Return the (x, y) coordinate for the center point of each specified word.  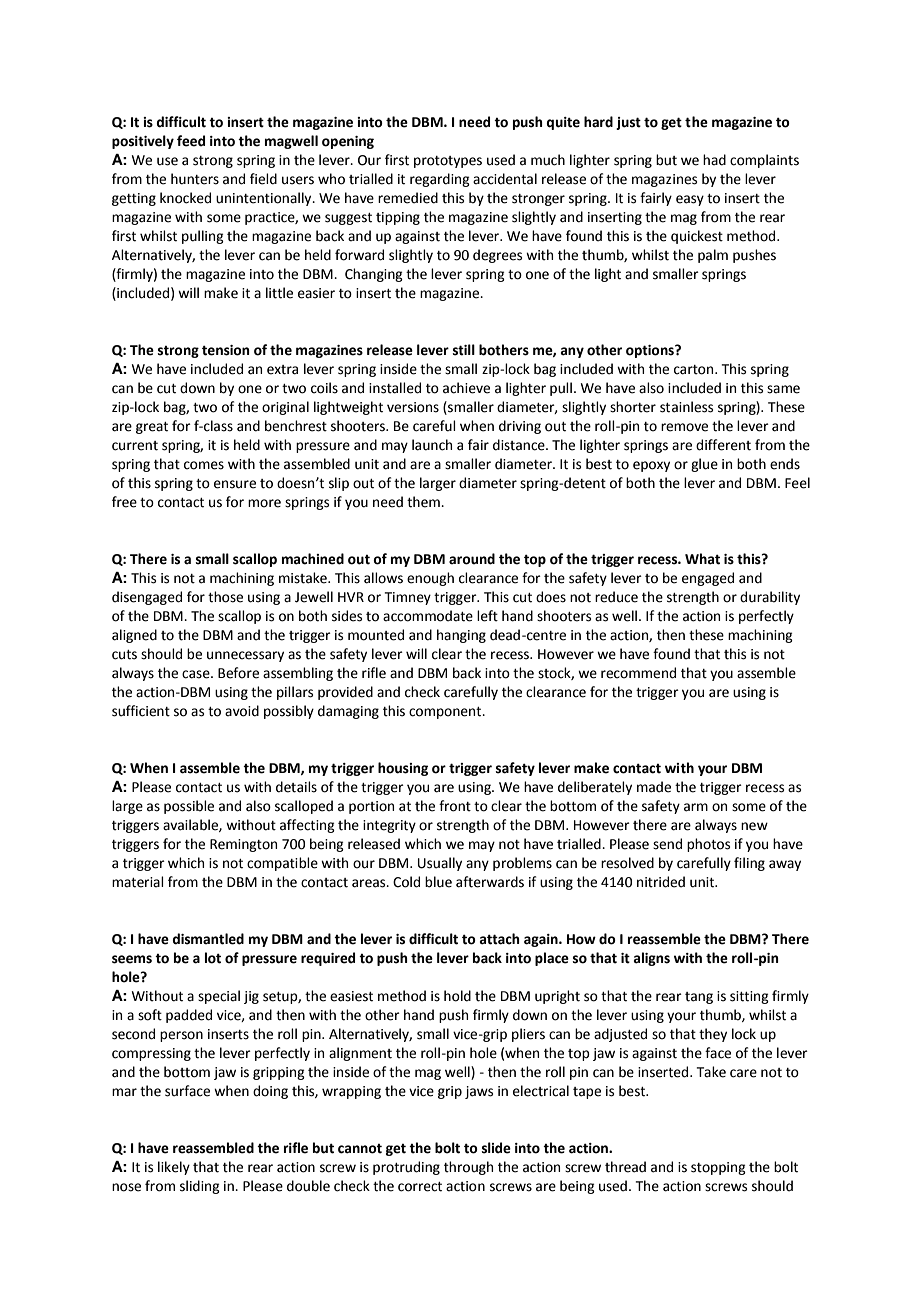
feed (191, 141)
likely (174, 1168)
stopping (718, 1168)
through (468, 1168)
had (714, 160)
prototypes (448, 162)
